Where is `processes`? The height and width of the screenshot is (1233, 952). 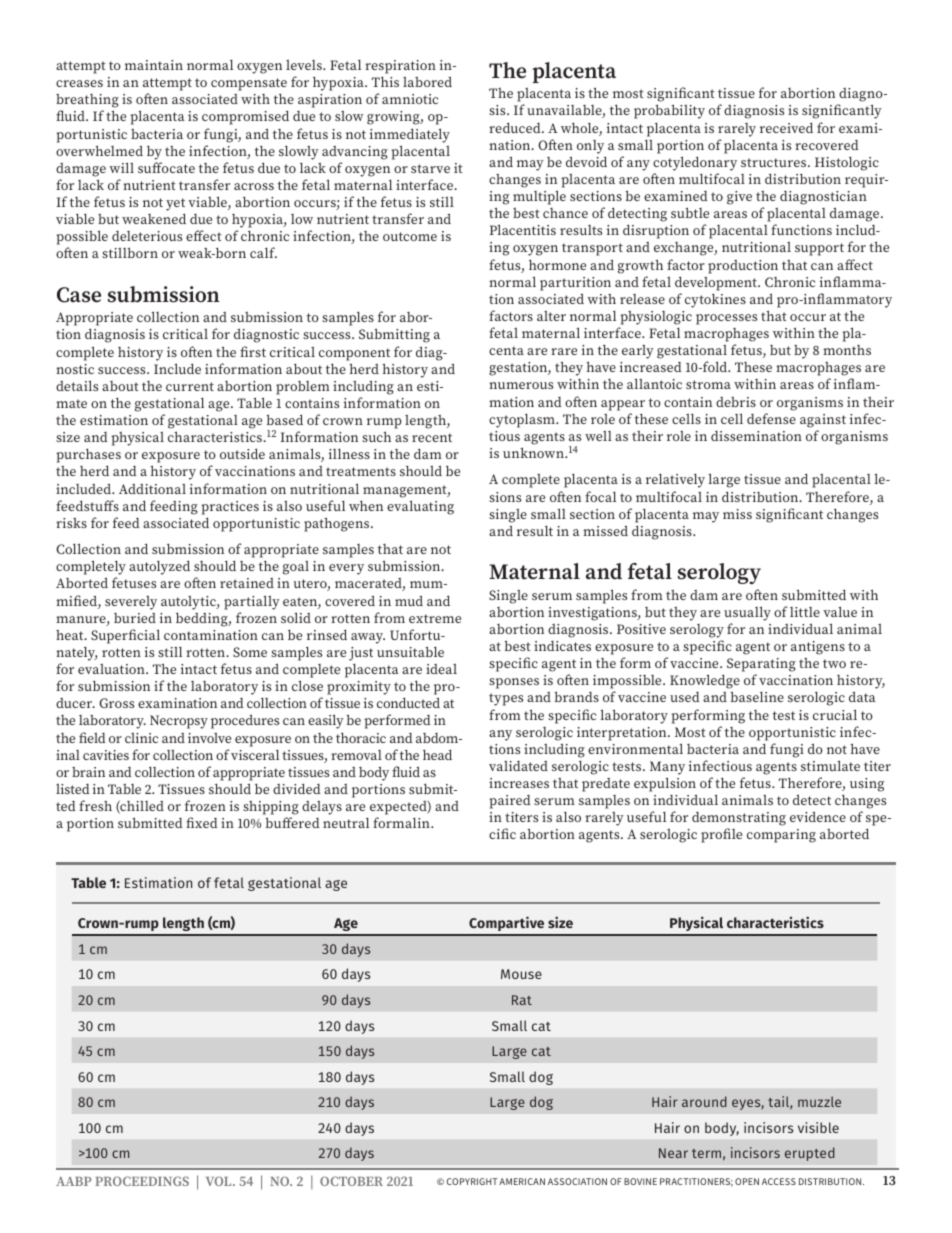
processes is located at coordinates (726, 319).
